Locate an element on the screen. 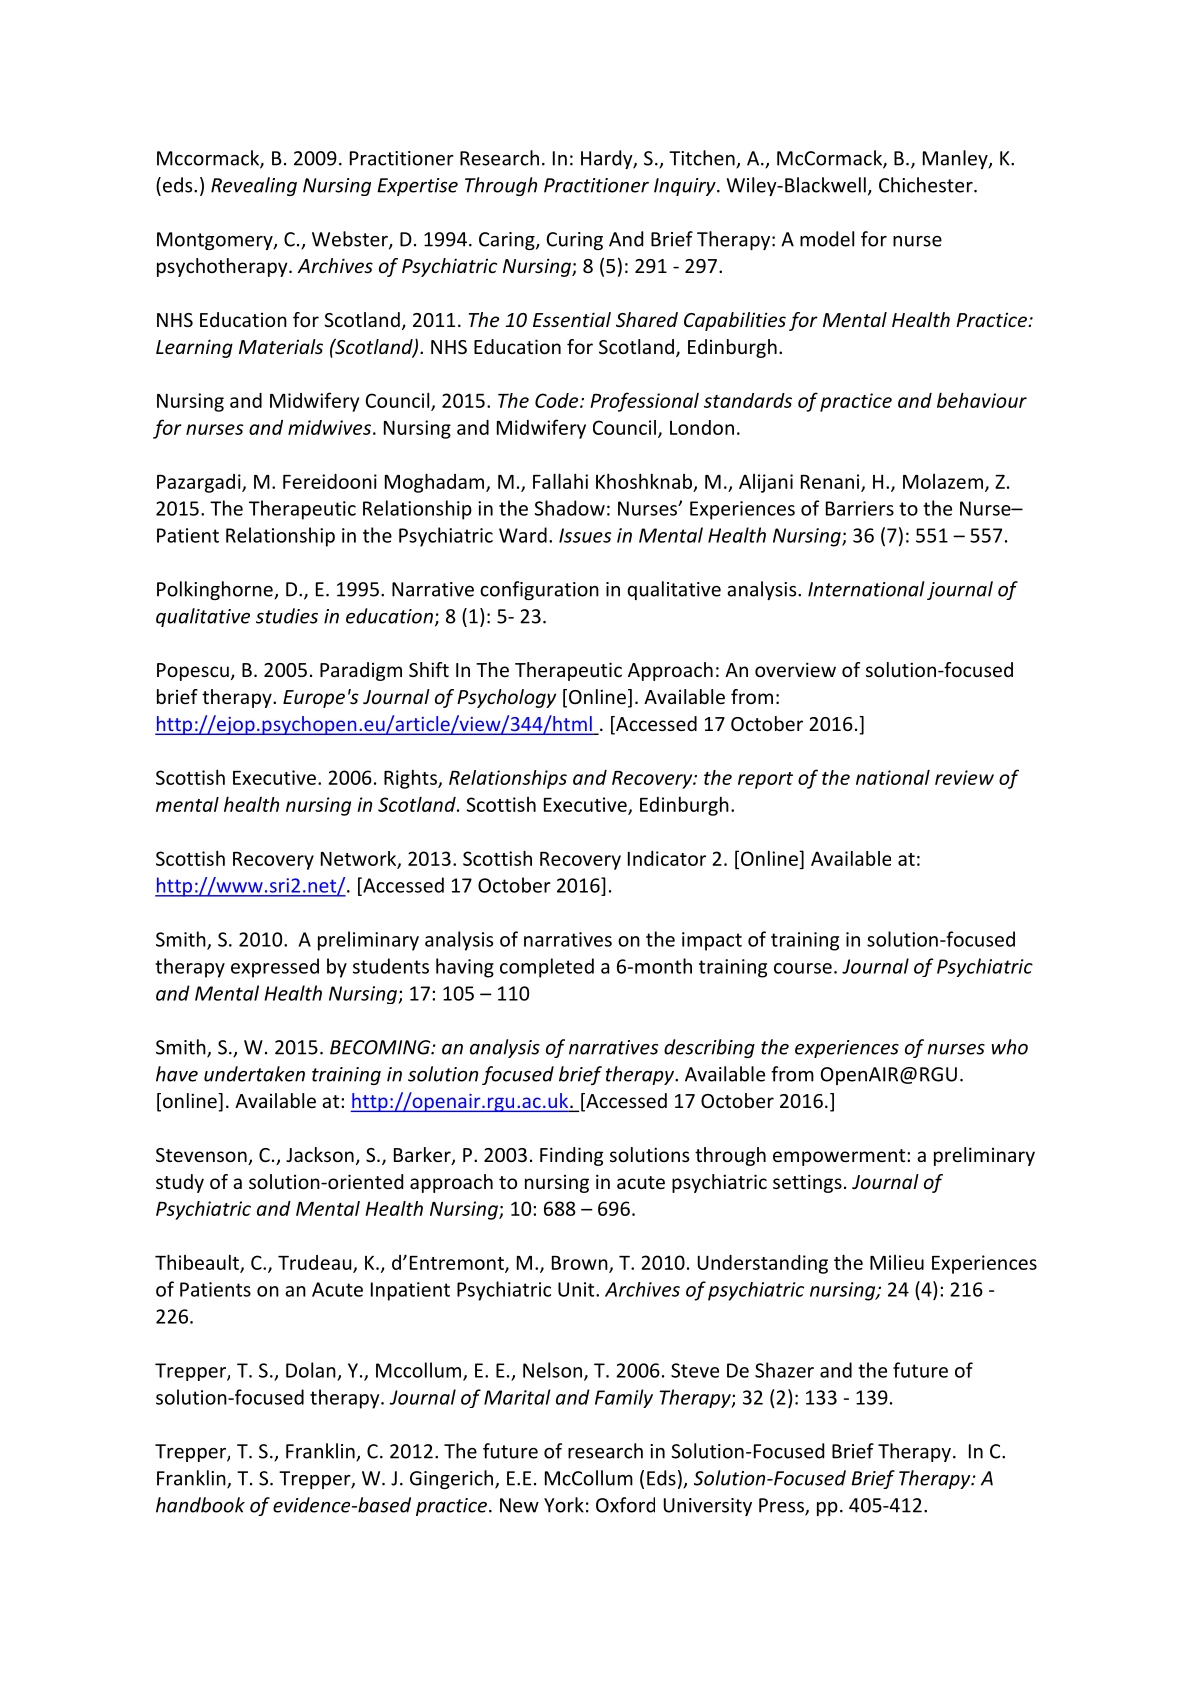 The width and height of the screenshot is (1194, 1689). describing is located at coordinates (709, 1048).
